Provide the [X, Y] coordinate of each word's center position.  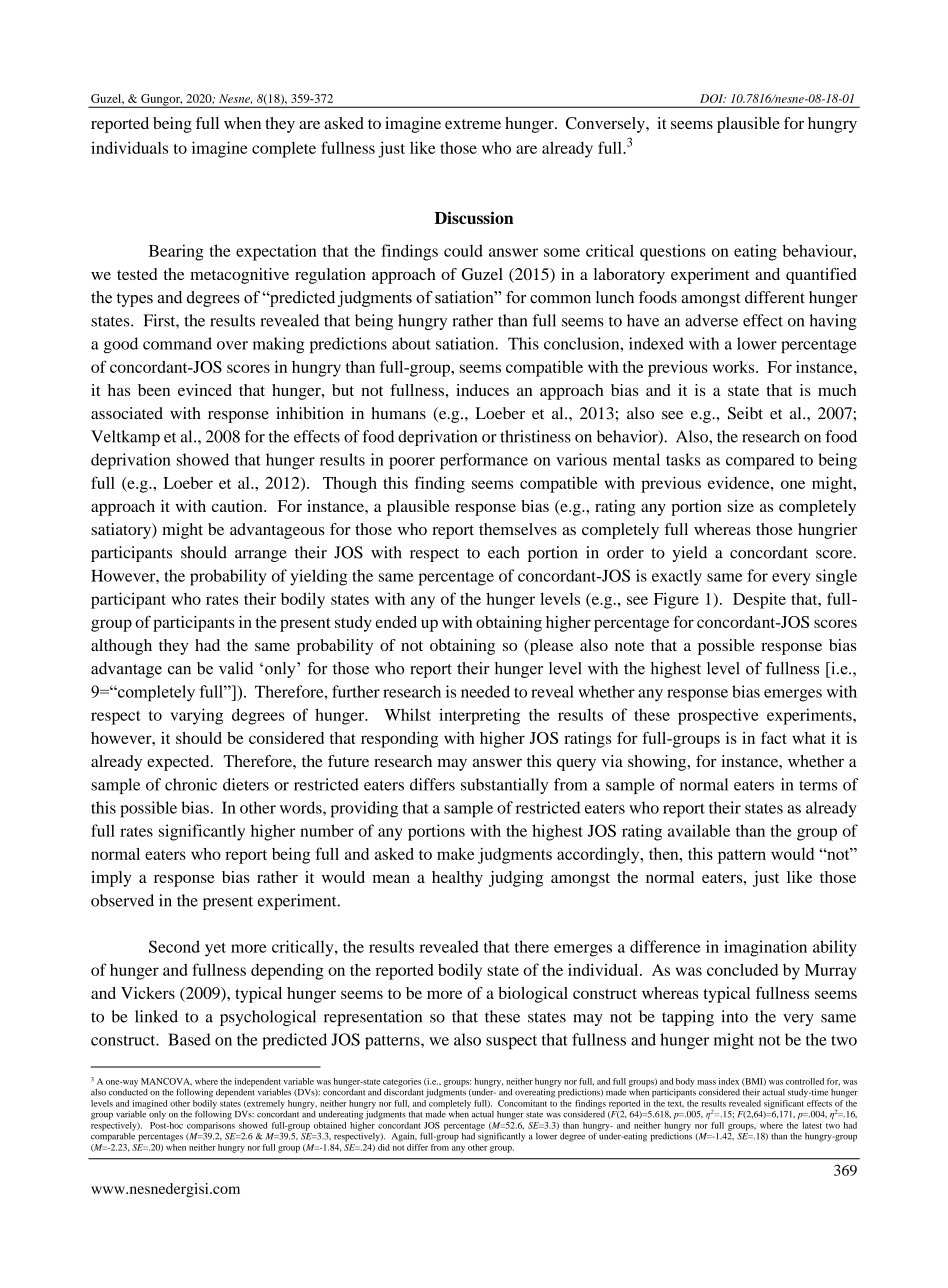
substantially [504, 786]
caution [238, 506]
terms [818, 785]
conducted [128, 1091]
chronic [191, 784]
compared [760, 461]
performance [484, 461]
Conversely [606, 125]
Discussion [474, 217]
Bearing [176, 252]
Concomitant [522, 1103]
